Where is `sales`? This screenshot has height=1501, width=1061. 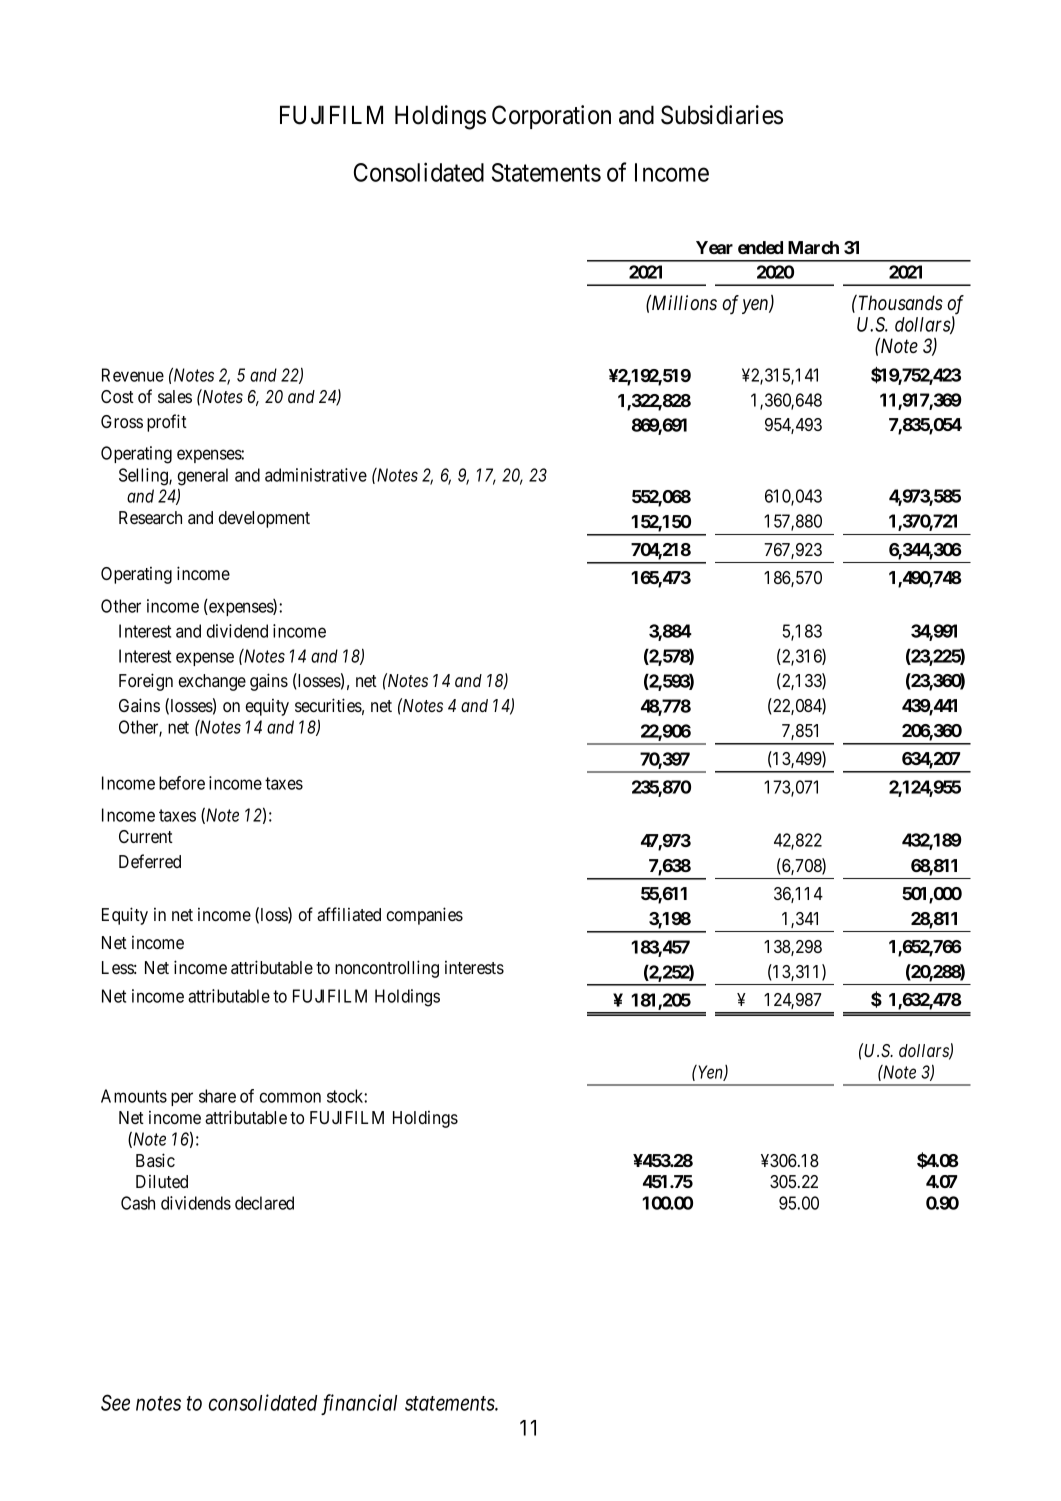
sales is located at coordinates (175, 396).
